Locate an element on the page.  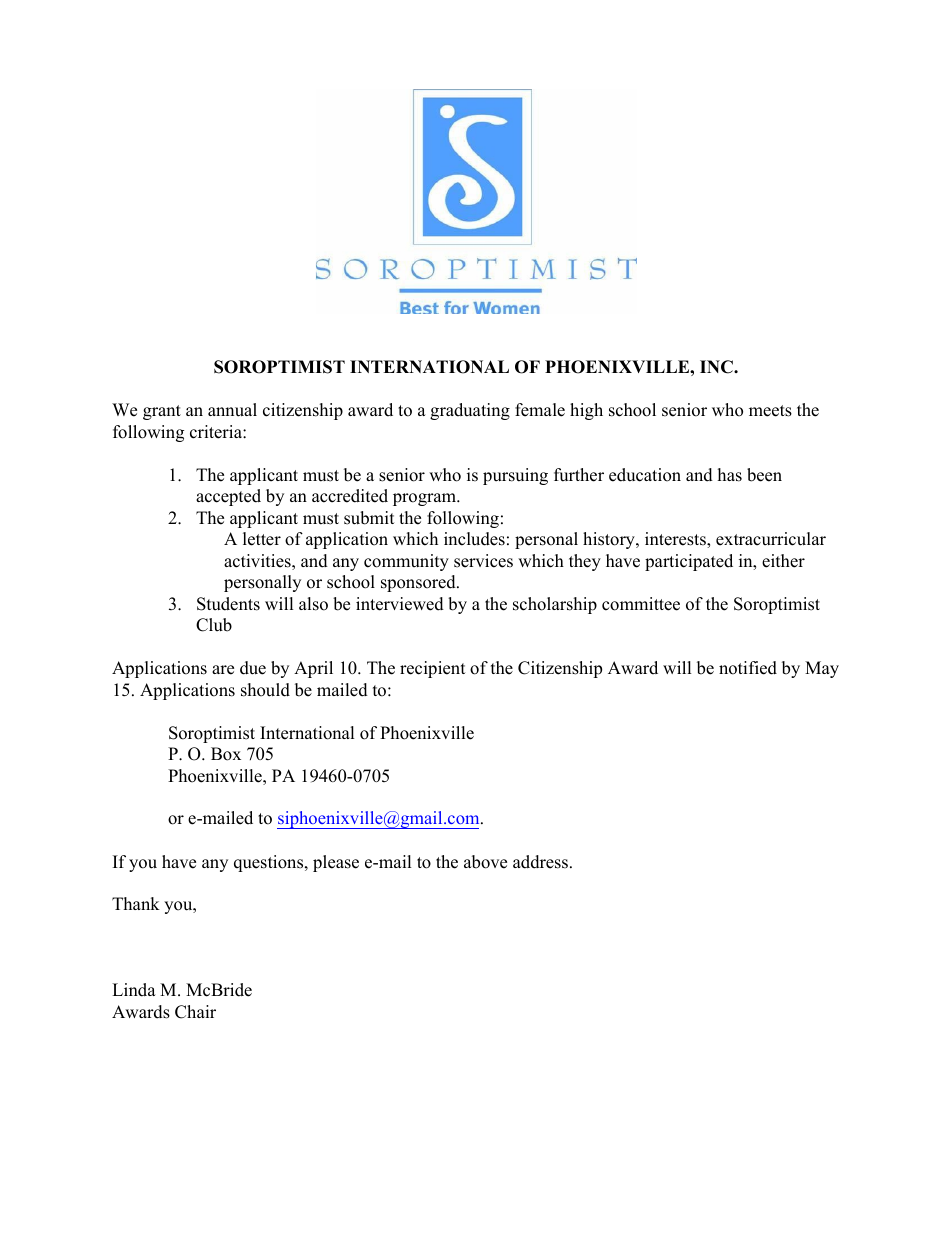
extracurricular is located at coordinates (771, 539).
